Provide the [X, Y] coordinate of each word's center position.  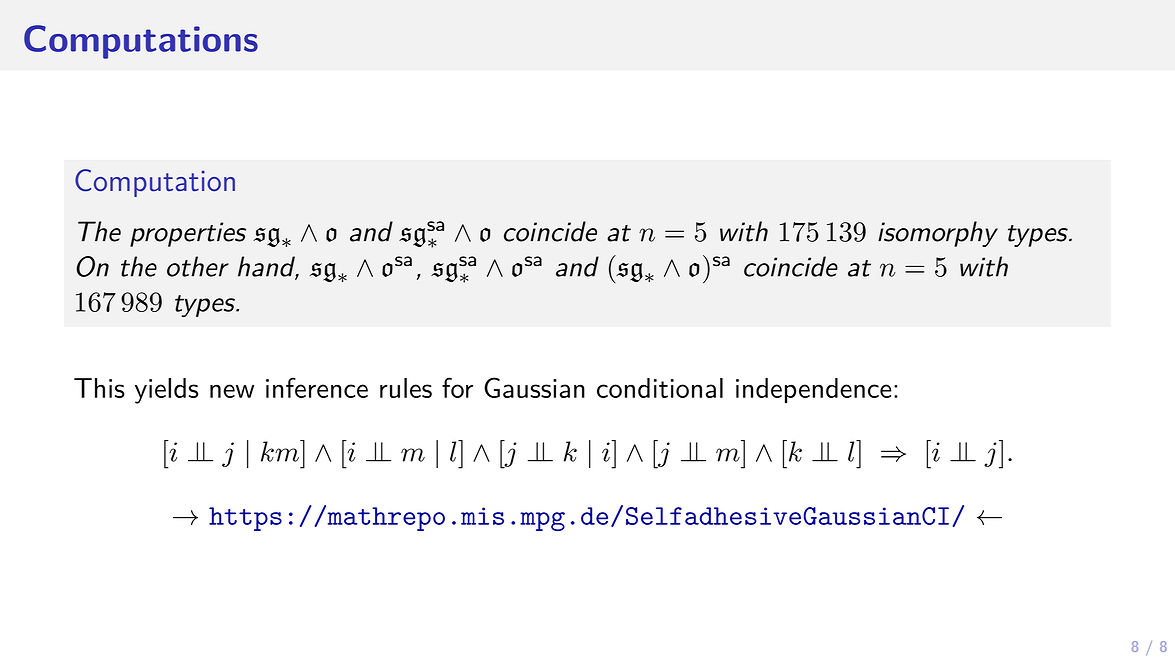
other [198, 266]
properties [188, 234]
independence [814, 390]
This [99, 388]
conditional [660, 388]
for [457, 387]
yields [166, 391]
